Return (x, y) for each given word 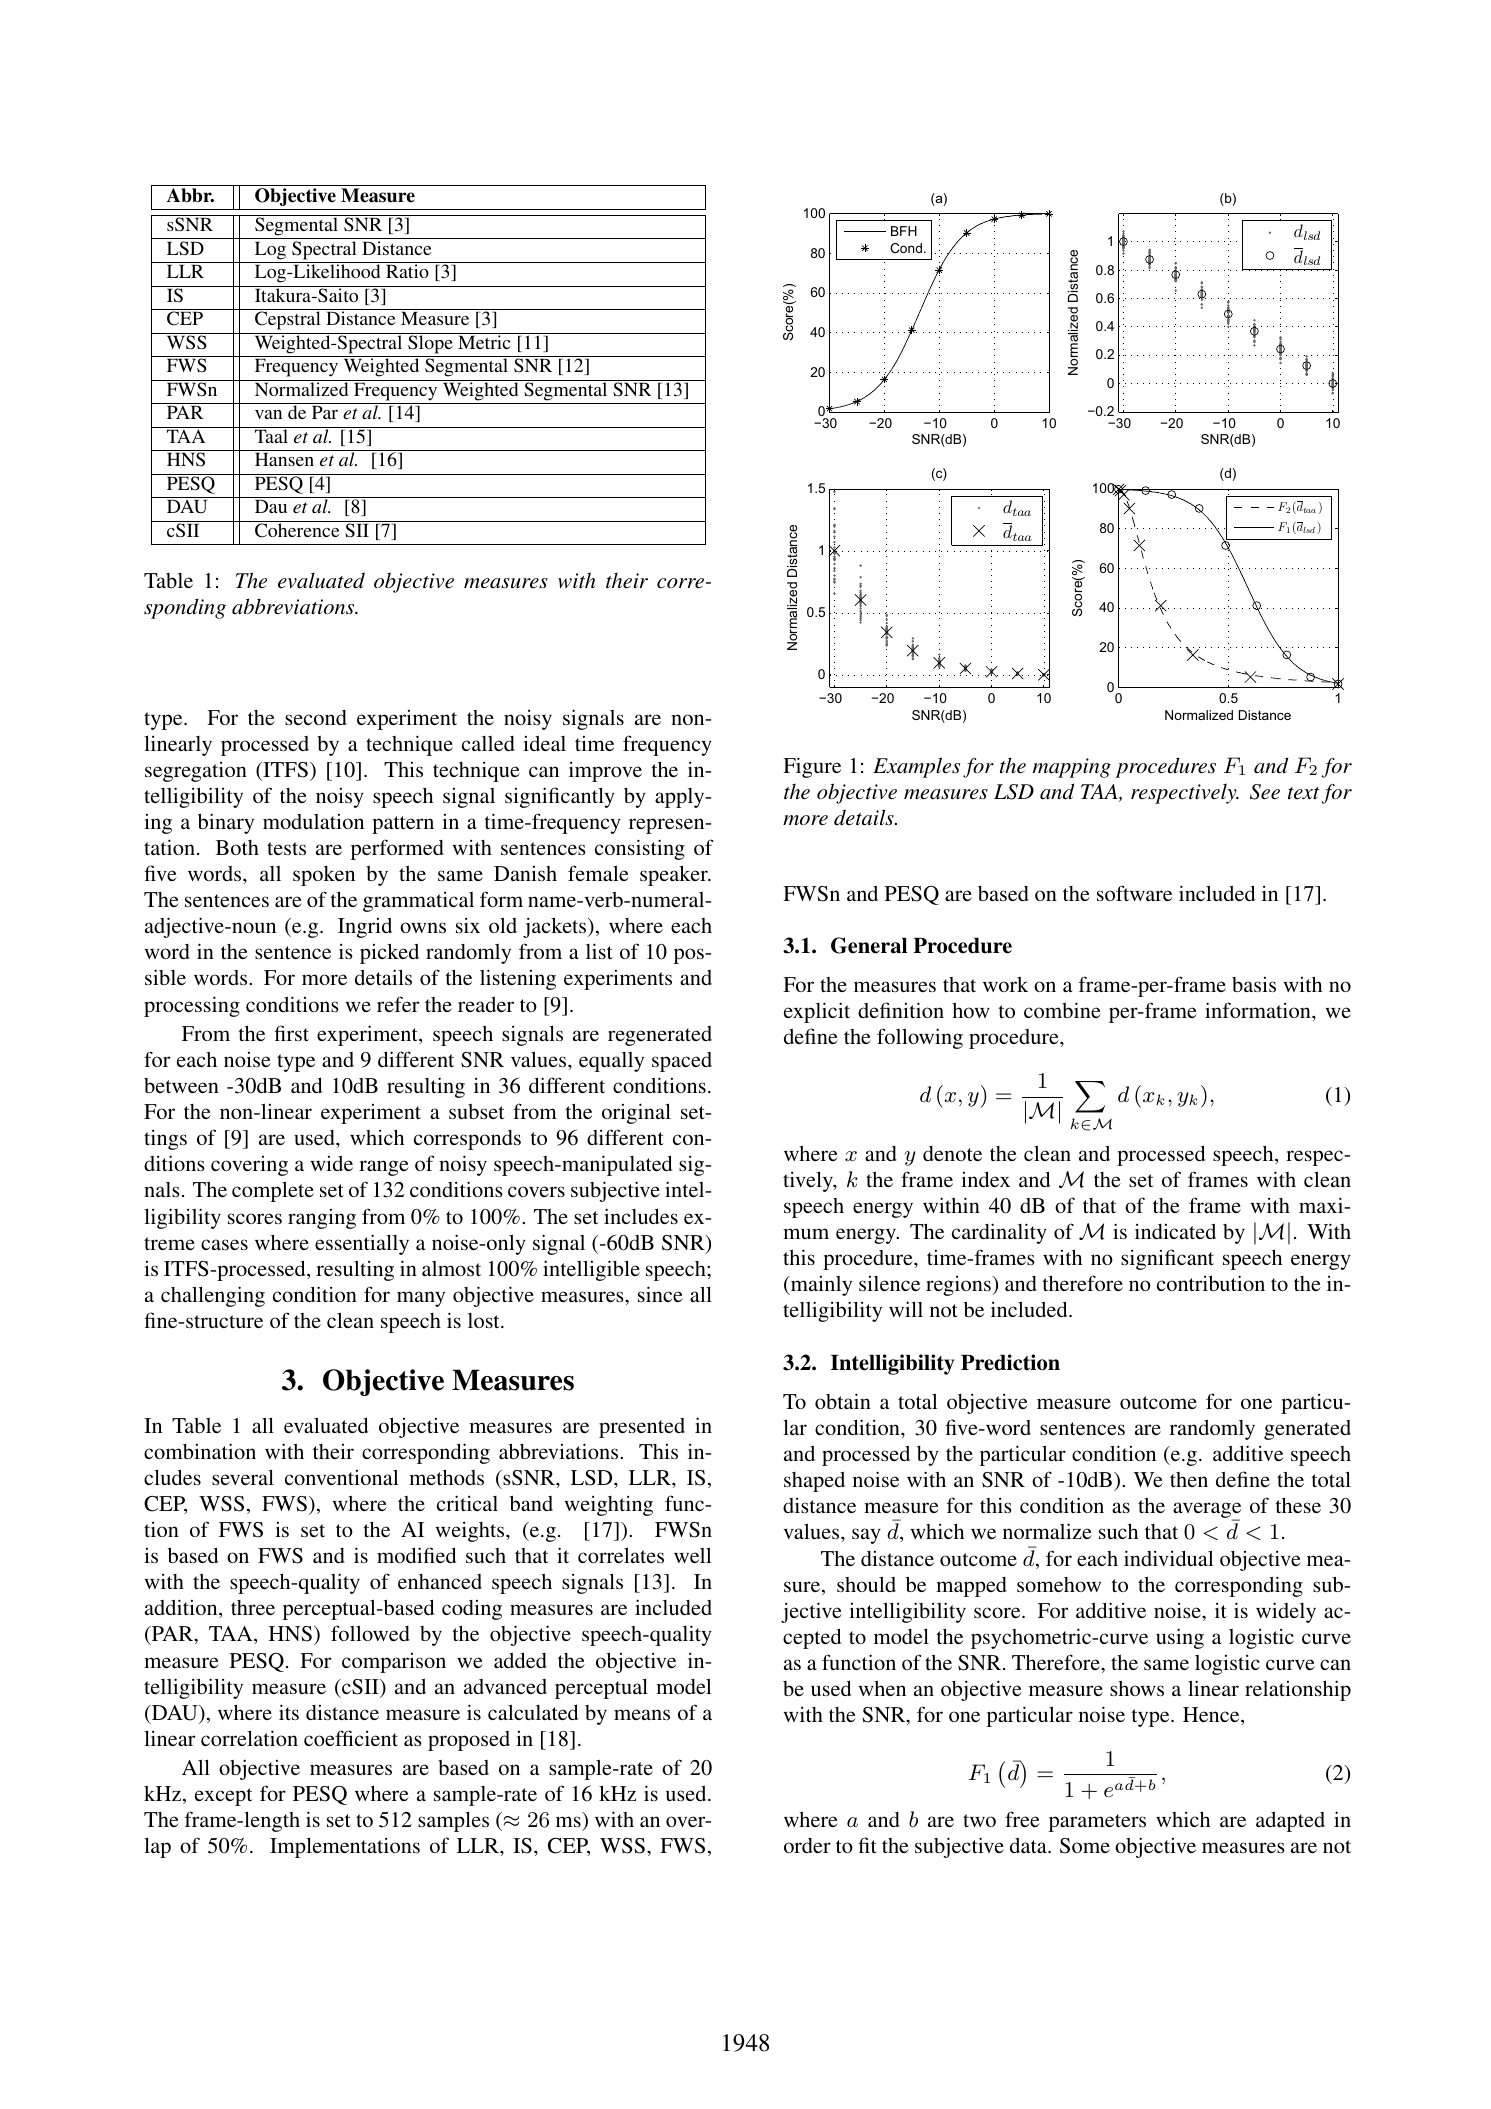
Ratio (407, 271)
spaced (682, 1062)
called (488, 743)
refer (398, 1004)
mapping (1072, 768)
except (224, 1797)
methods (446, 1477)
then (1189, 1479)
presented (642, 1428)
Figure (812, 767)
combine (1062, 1010)
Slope (430, 343)
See (1265, 792)
